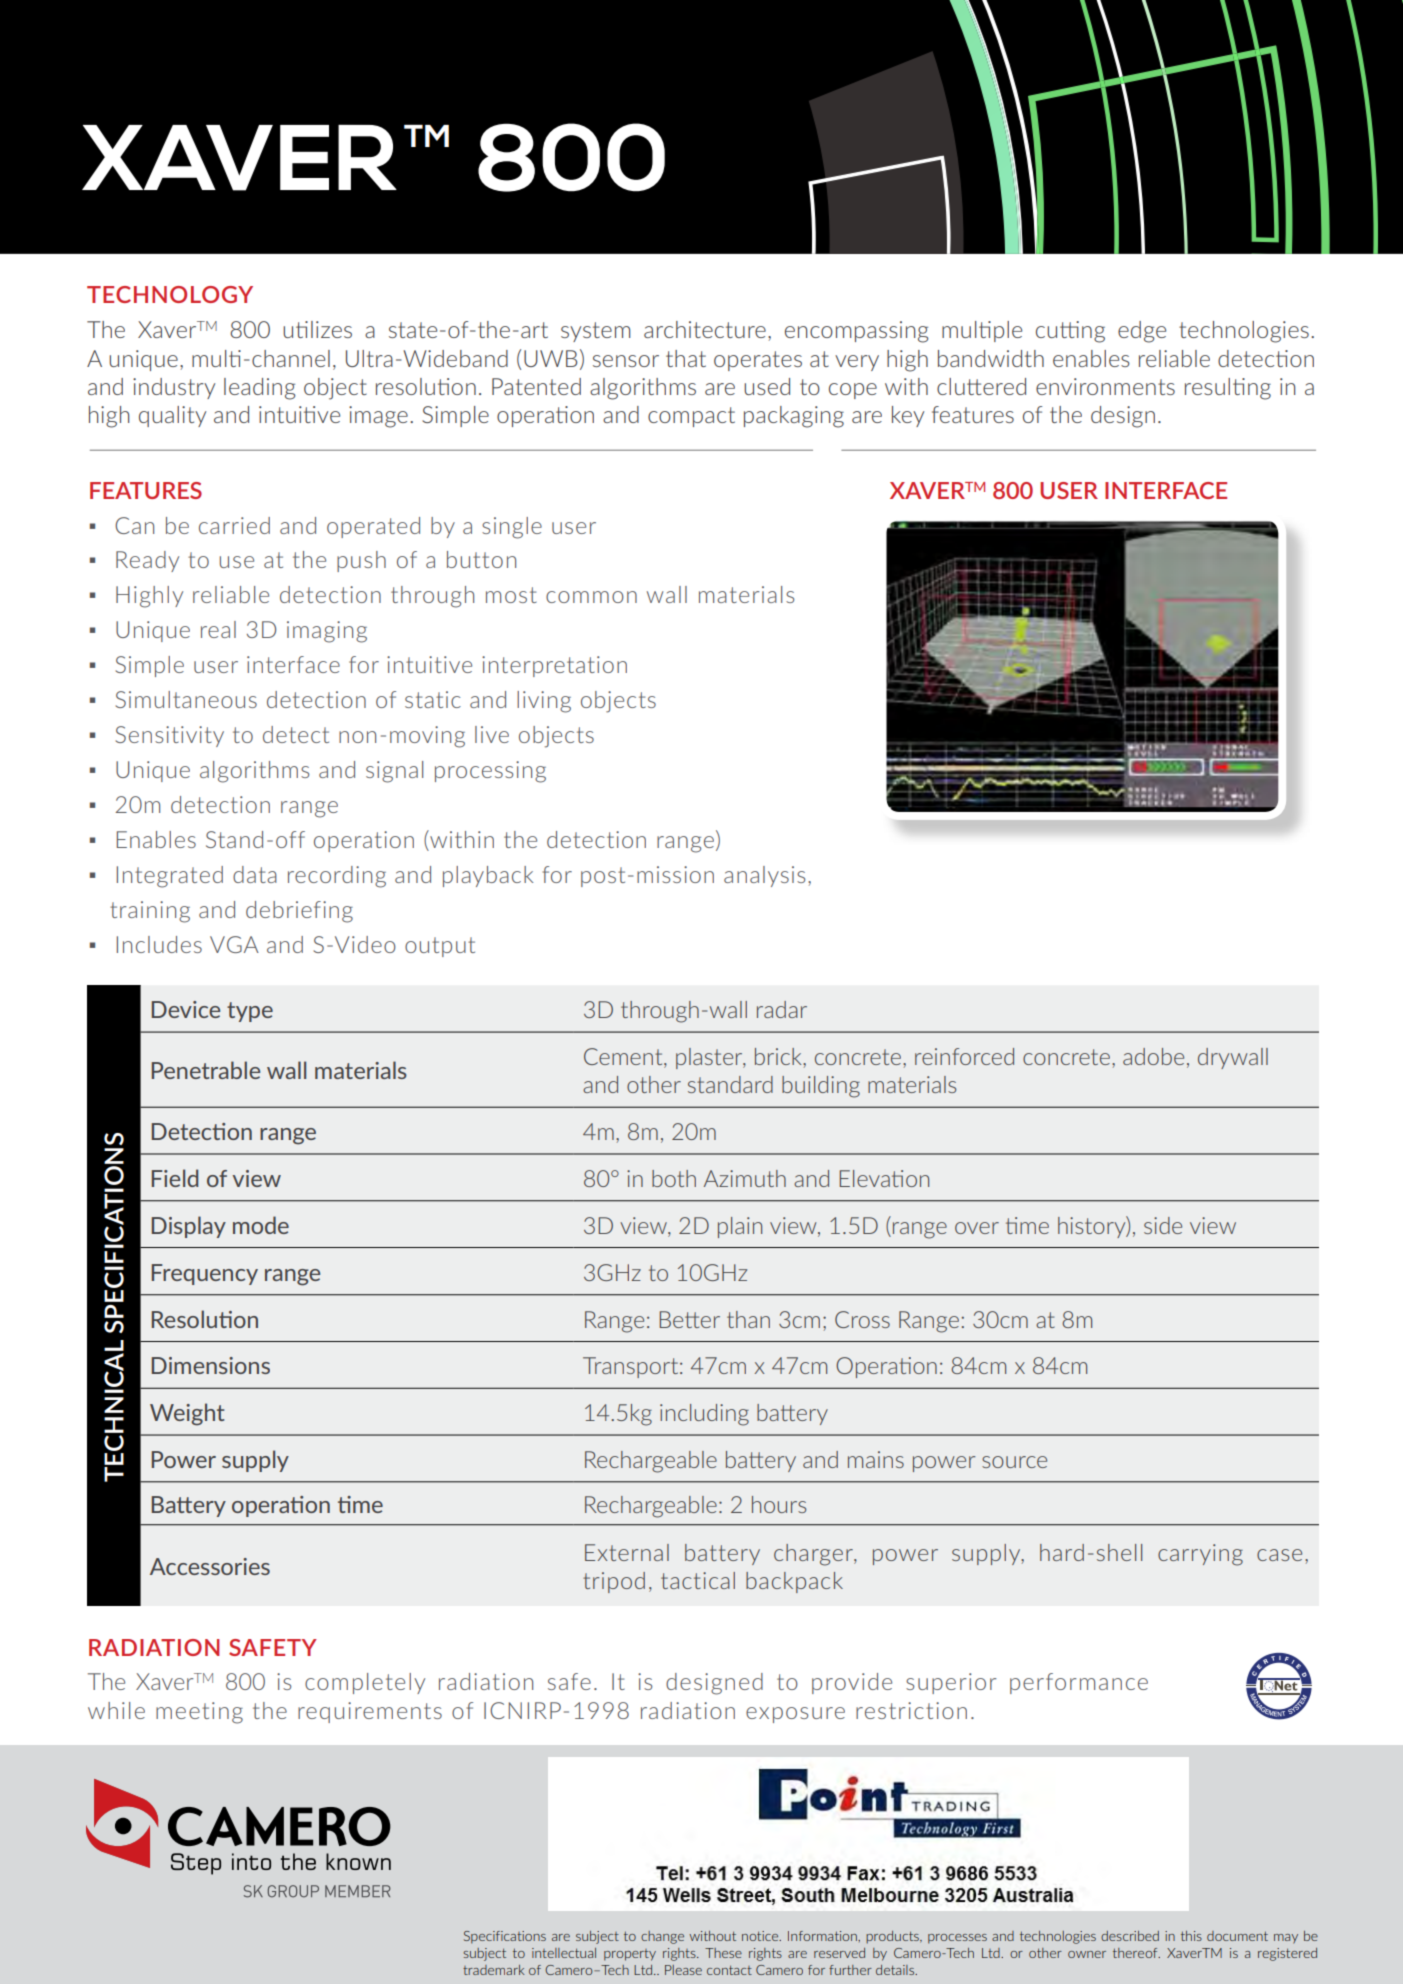  What do you see at coordinates (494, 1970) in the image?
I see `trademark` at bounding box center [494, 1970].
